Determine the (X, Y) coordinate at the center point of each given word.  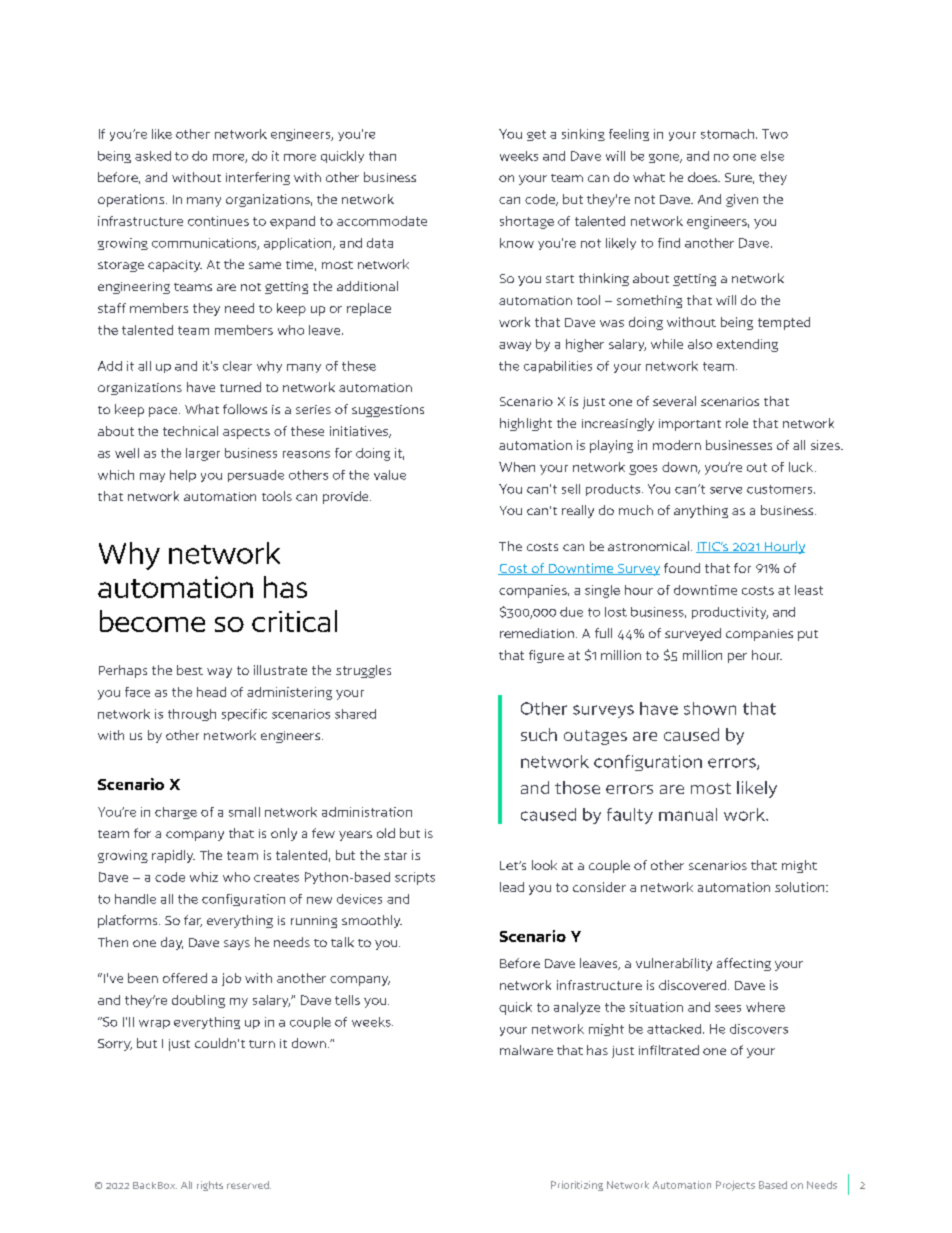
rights (210, 1186)
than (382, 156)
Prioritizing (577, 1186)
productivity (730, 613)
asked (153, 156)
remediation (537, 633)
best (190, 670)
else (772, 156)
